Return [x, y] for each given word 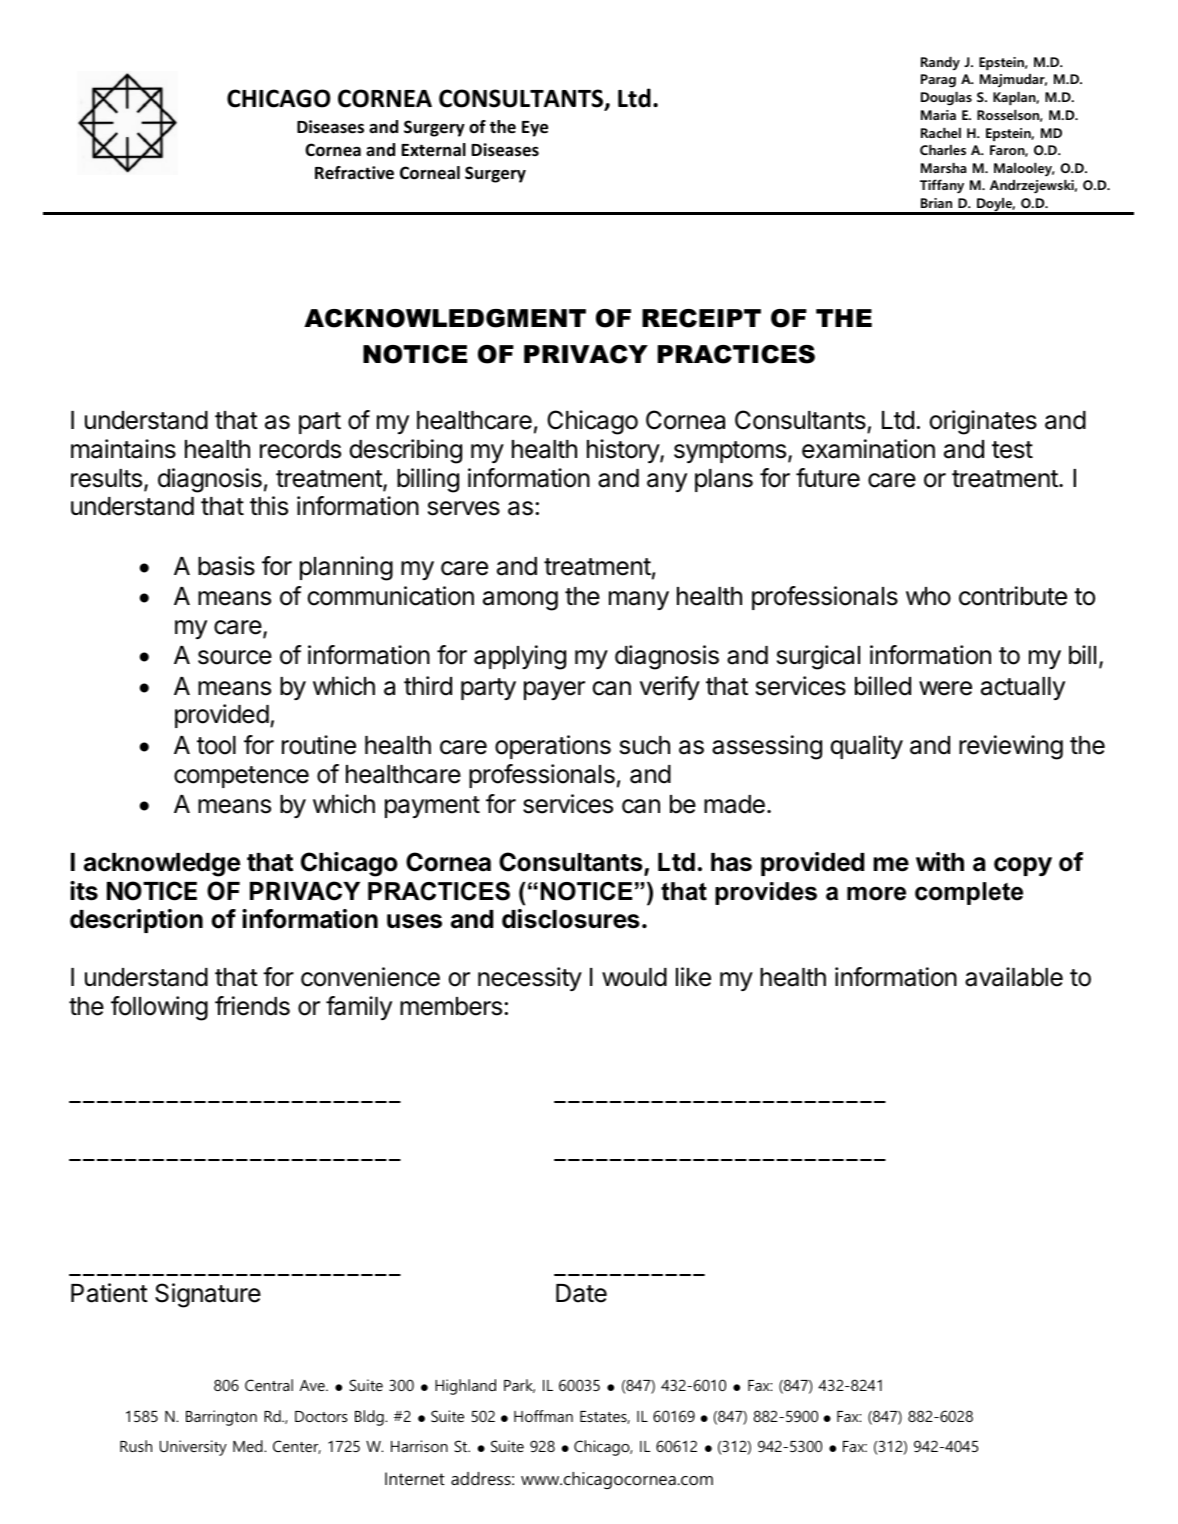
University [193, 1448]
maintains [123, 449]
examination [868, 449]
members [451, 1006]
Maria [938, 115]
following [159, 1008]
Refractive [354, 173]
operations [553, 747]
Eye [535, 129]
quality [867, 747]
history [624, 451]
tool [216, 745]
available [1014, 977]
